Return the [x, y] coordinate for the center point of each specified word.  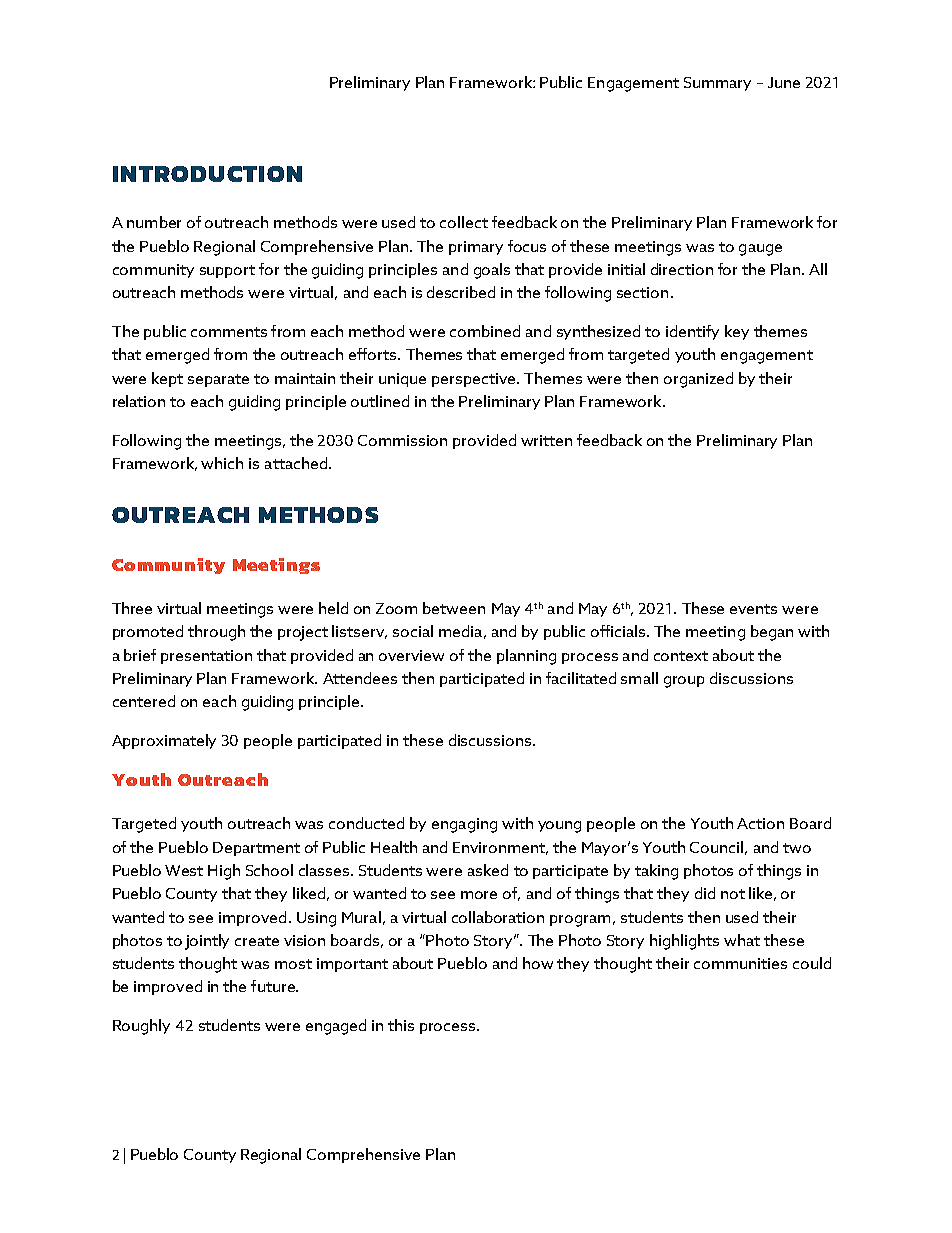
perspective [475, 380]
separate [218, 380]
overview [411, 655]
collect [464, 222]
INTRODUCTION [207, 174]
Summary [717, 84]
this [401, 1025]
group [684, 682]
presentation [206, 657]
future [274, 986]
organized [698, 380]
